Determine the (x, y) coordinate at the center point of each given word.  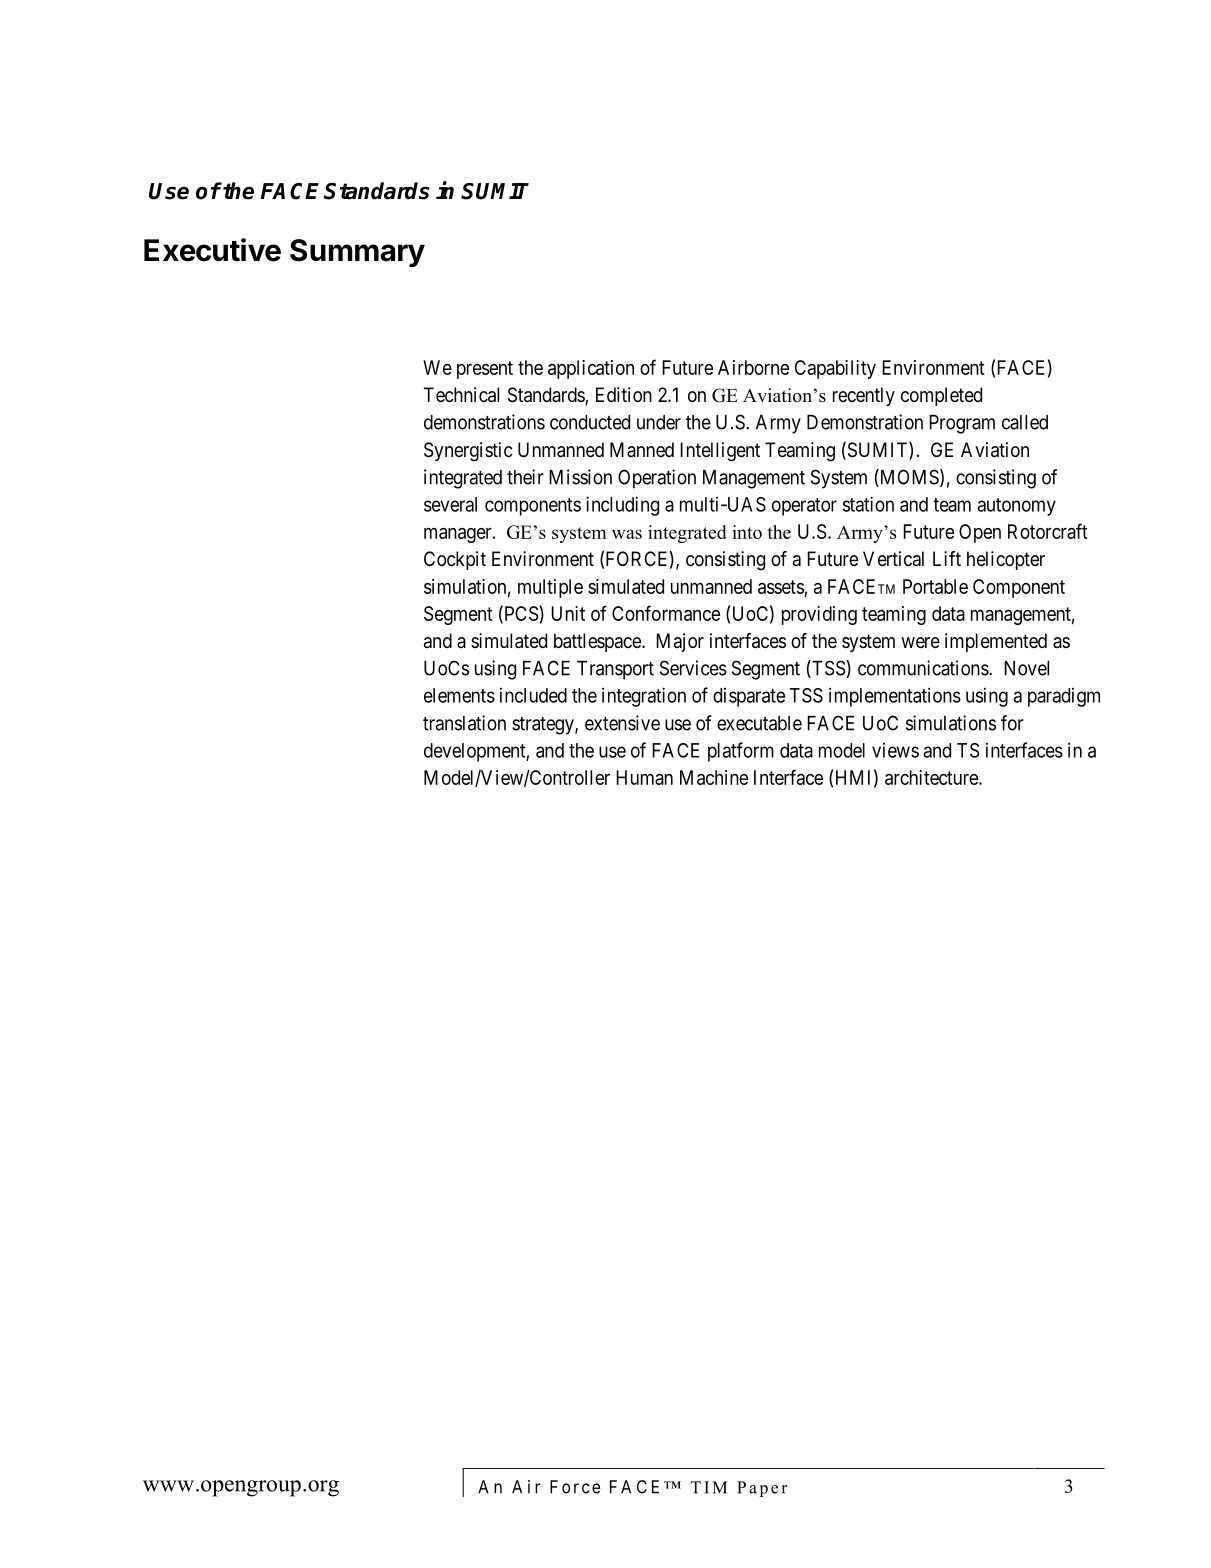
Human (644, 777)
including (622, 506)
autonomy (1017, 507)
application (591, 369)
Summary (357, 253)
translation (464, 723)
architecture (932, 777)
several (450, 504)
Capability (835, 369)
